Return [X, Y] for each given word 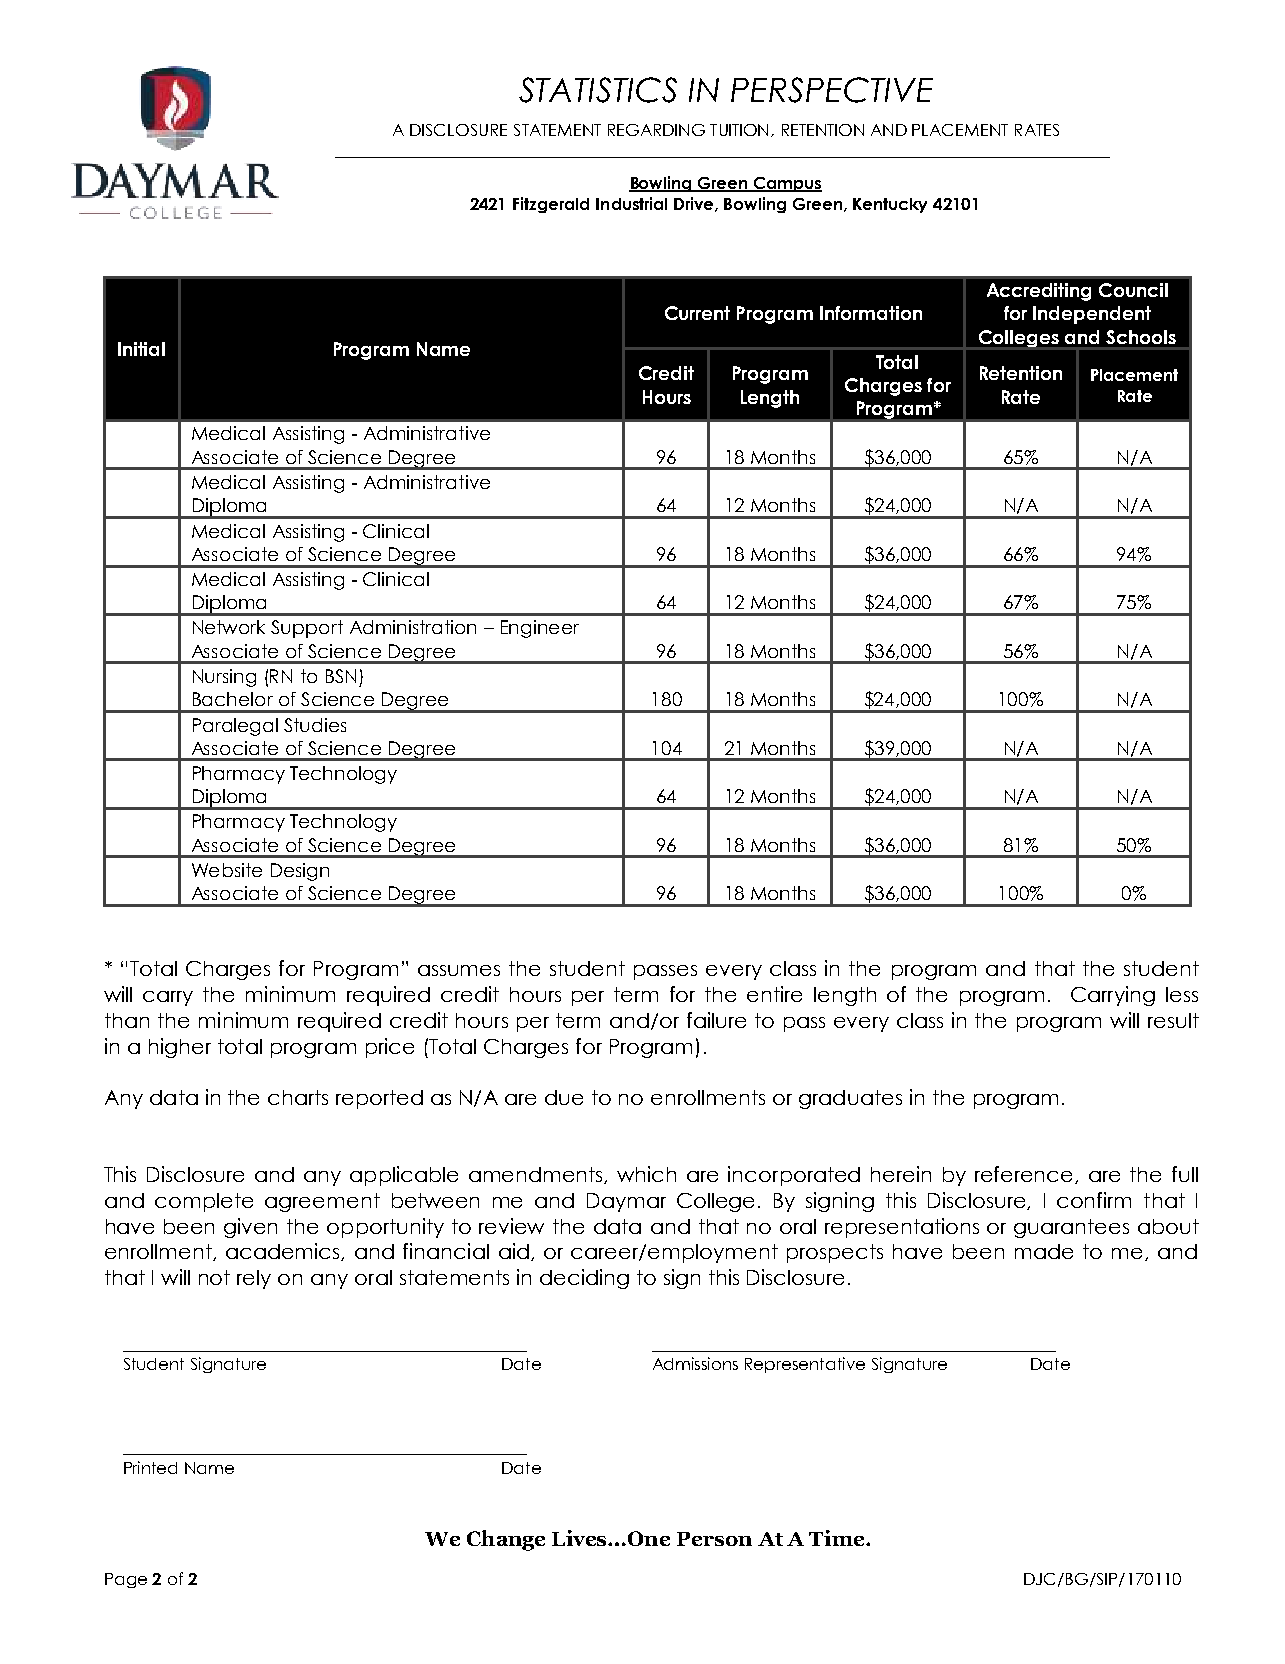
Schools [1141, 337]
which [646, 1174]
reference [1025, 1175]
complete [204, 1202]
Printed [150, 1467]
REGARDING [656, 130]
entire [774, 994]
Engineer [540, 629]
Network [229, 627]
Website [227, 870]
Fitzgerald [551, 205]
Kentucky [890, 205]
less [1182, 994]
